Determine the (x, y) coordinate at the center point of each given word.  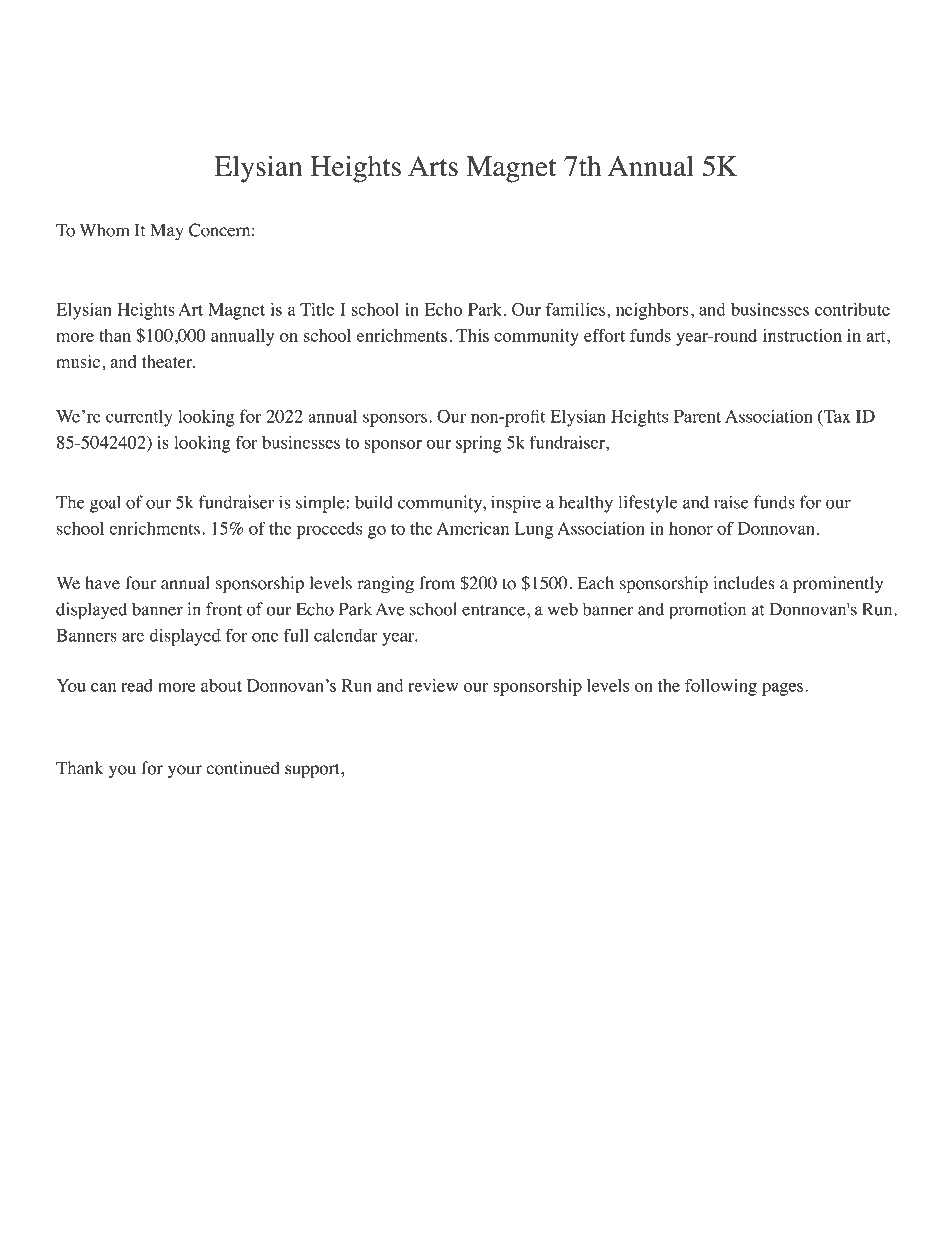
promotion (707, 611)
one (265, 637)
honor (691, 528)
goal (105, 504)
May (167, 232)
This (472, 335)
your (185, 772)
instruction (802, 335)
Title (317, 309)
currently (139, 418)
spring (479, 444)
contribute (852, 309)
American (472, 528)
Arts (433, 166)
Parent (697, 416)
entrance (493, 610)
